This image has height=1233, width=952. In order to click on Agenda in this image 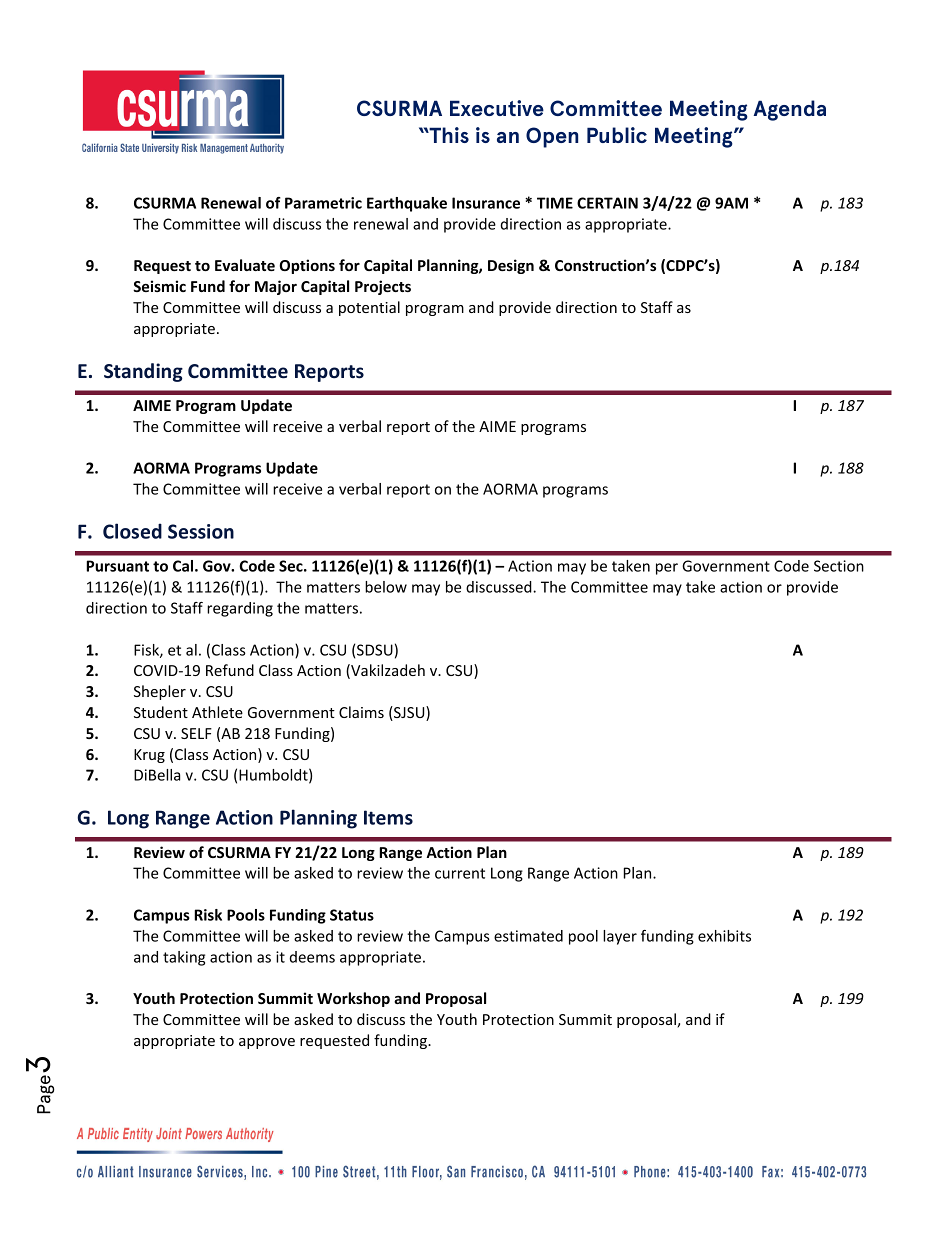, I will do `click(790, 110)`.
